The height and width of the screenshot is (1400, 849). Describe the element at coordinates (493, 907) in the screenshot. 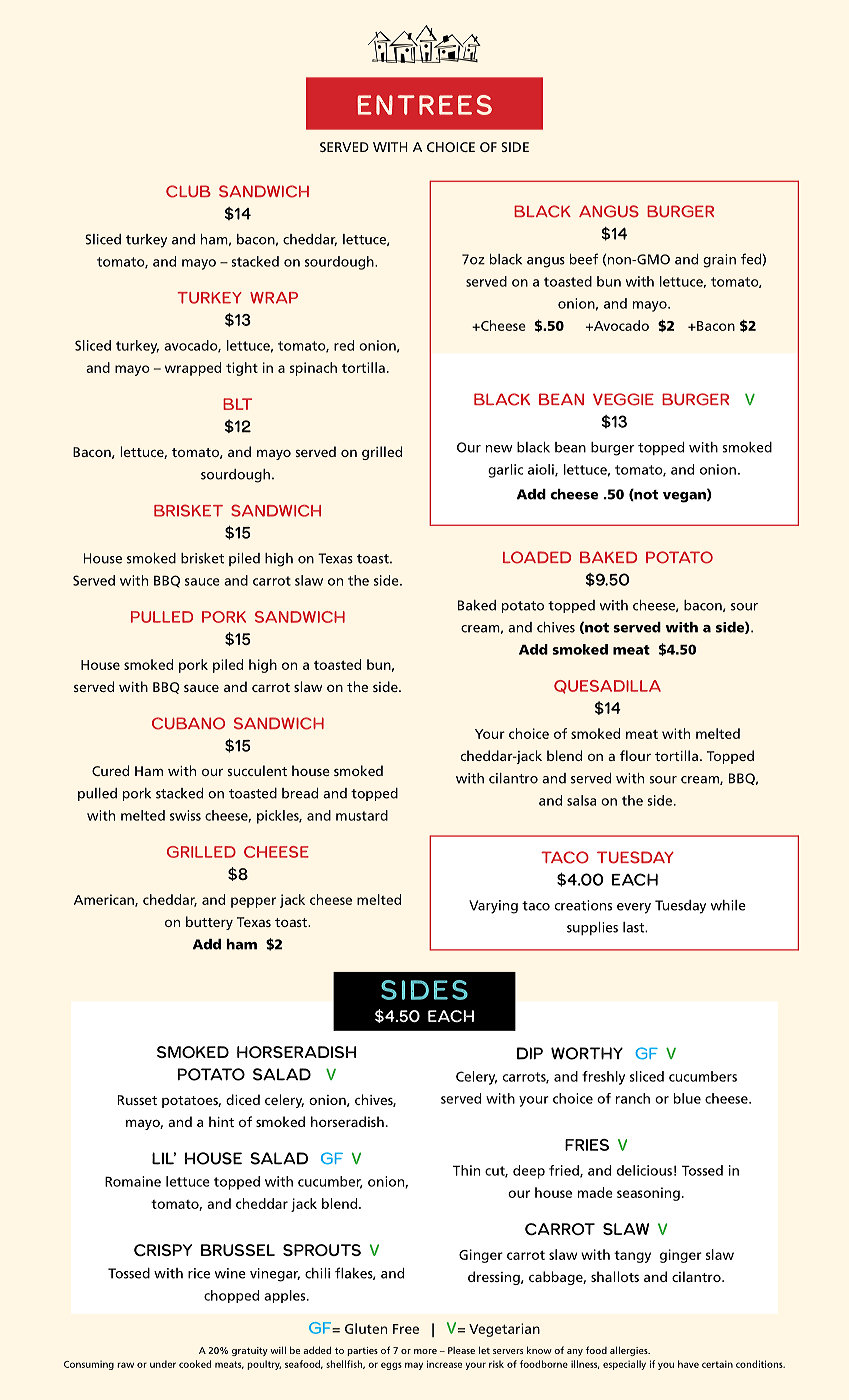

I see `Varying` at that location.
